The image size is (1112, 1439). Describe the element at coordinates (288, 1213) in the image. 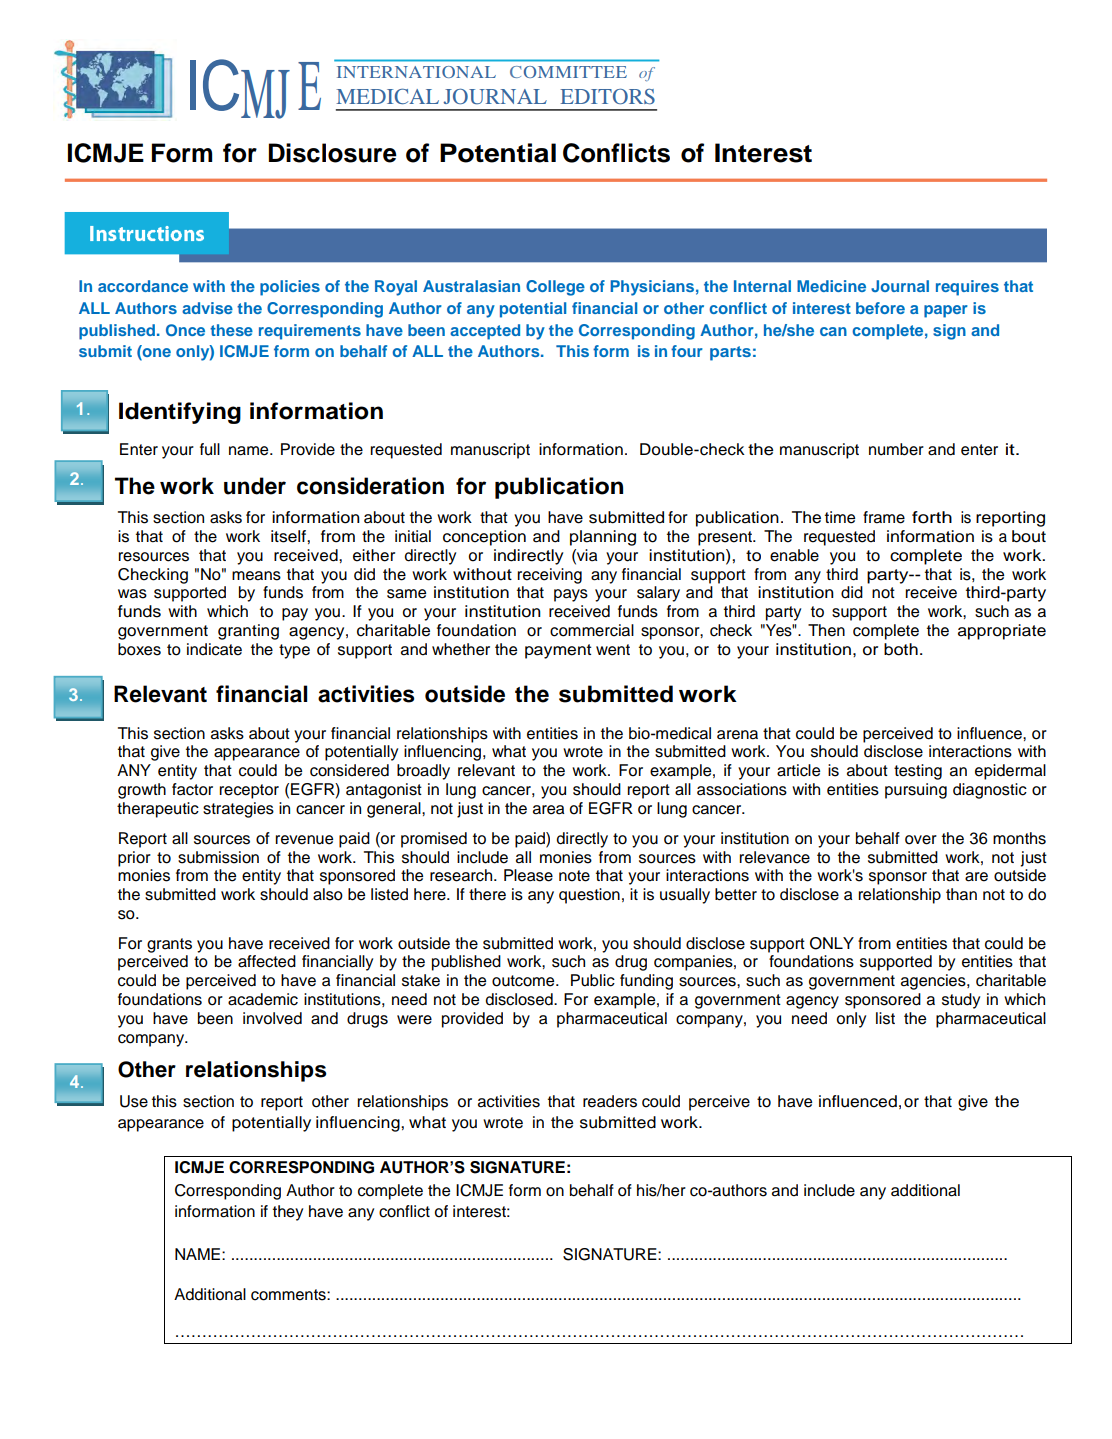

I see `they` at that location.
